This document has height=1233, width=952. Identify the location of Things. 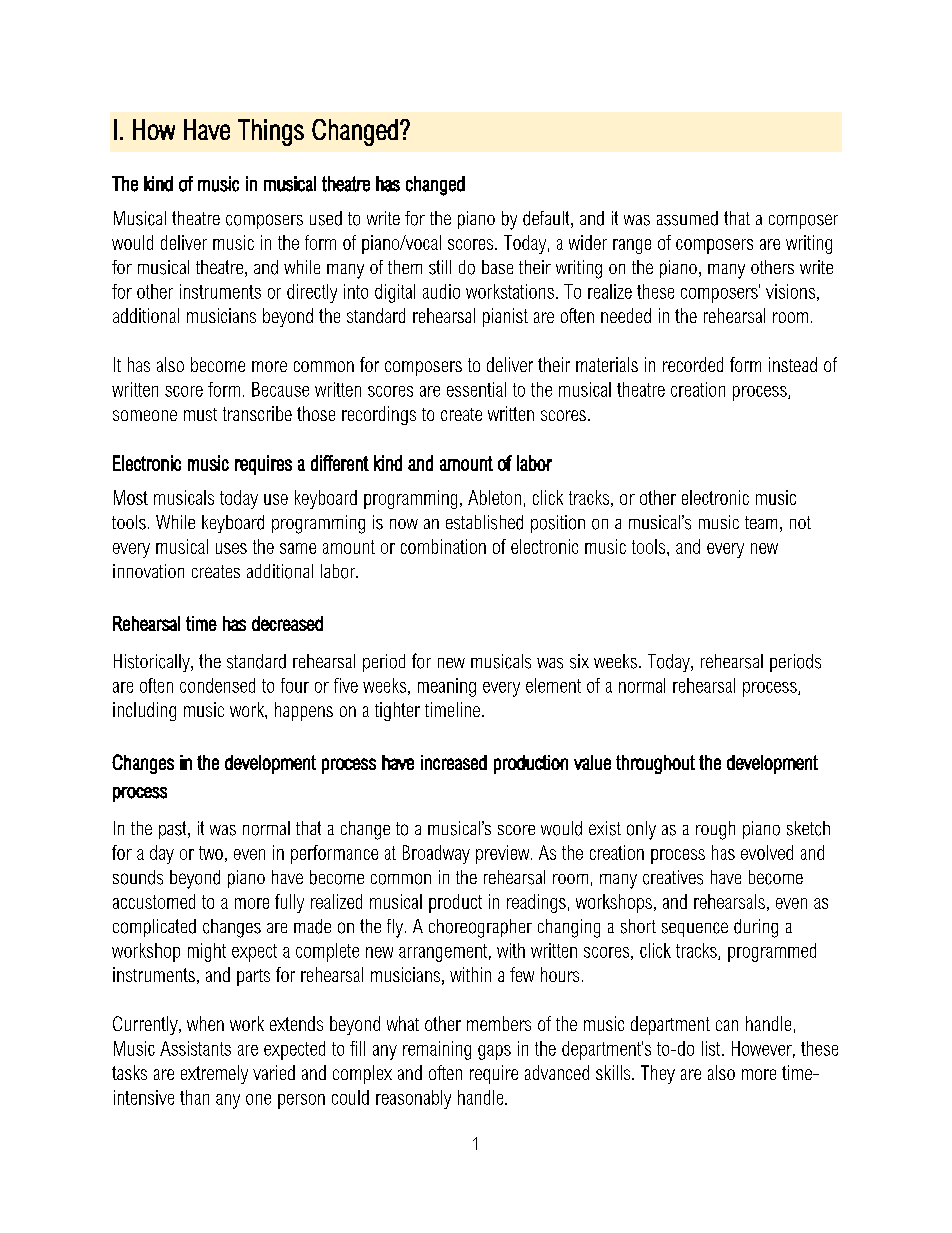
(271, 132).
